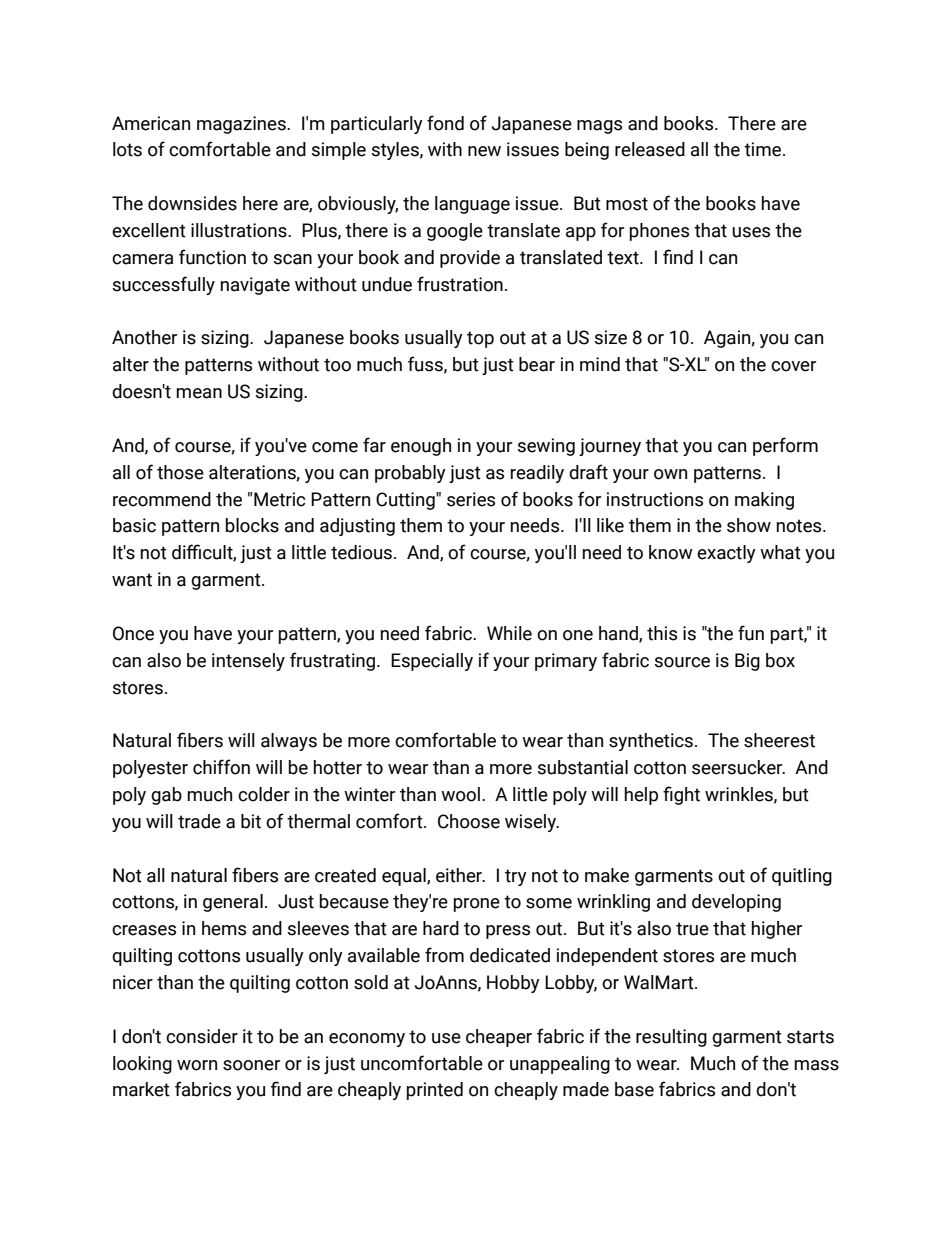  Describe the element at coordinates (233, 903) in the screenshot. I see `general` at that location.
